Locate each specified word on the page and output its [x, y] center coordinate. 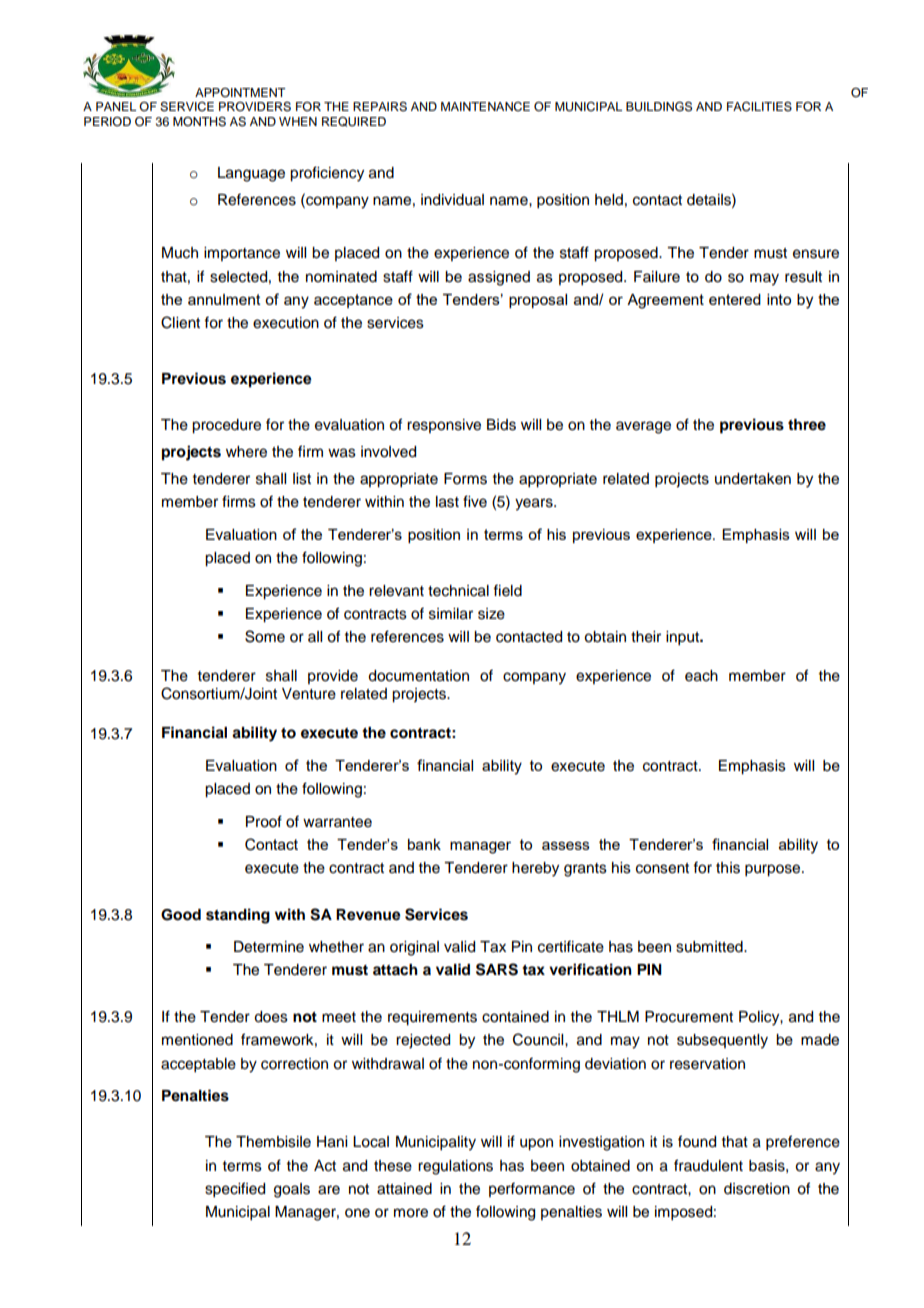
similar [451, 614]
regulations [455, 1167]
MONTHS [199, 122]
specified [235, 1190]
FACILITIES [759, 106]
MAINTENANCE [485, 107]
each [701, 676]
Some [265, 636]
